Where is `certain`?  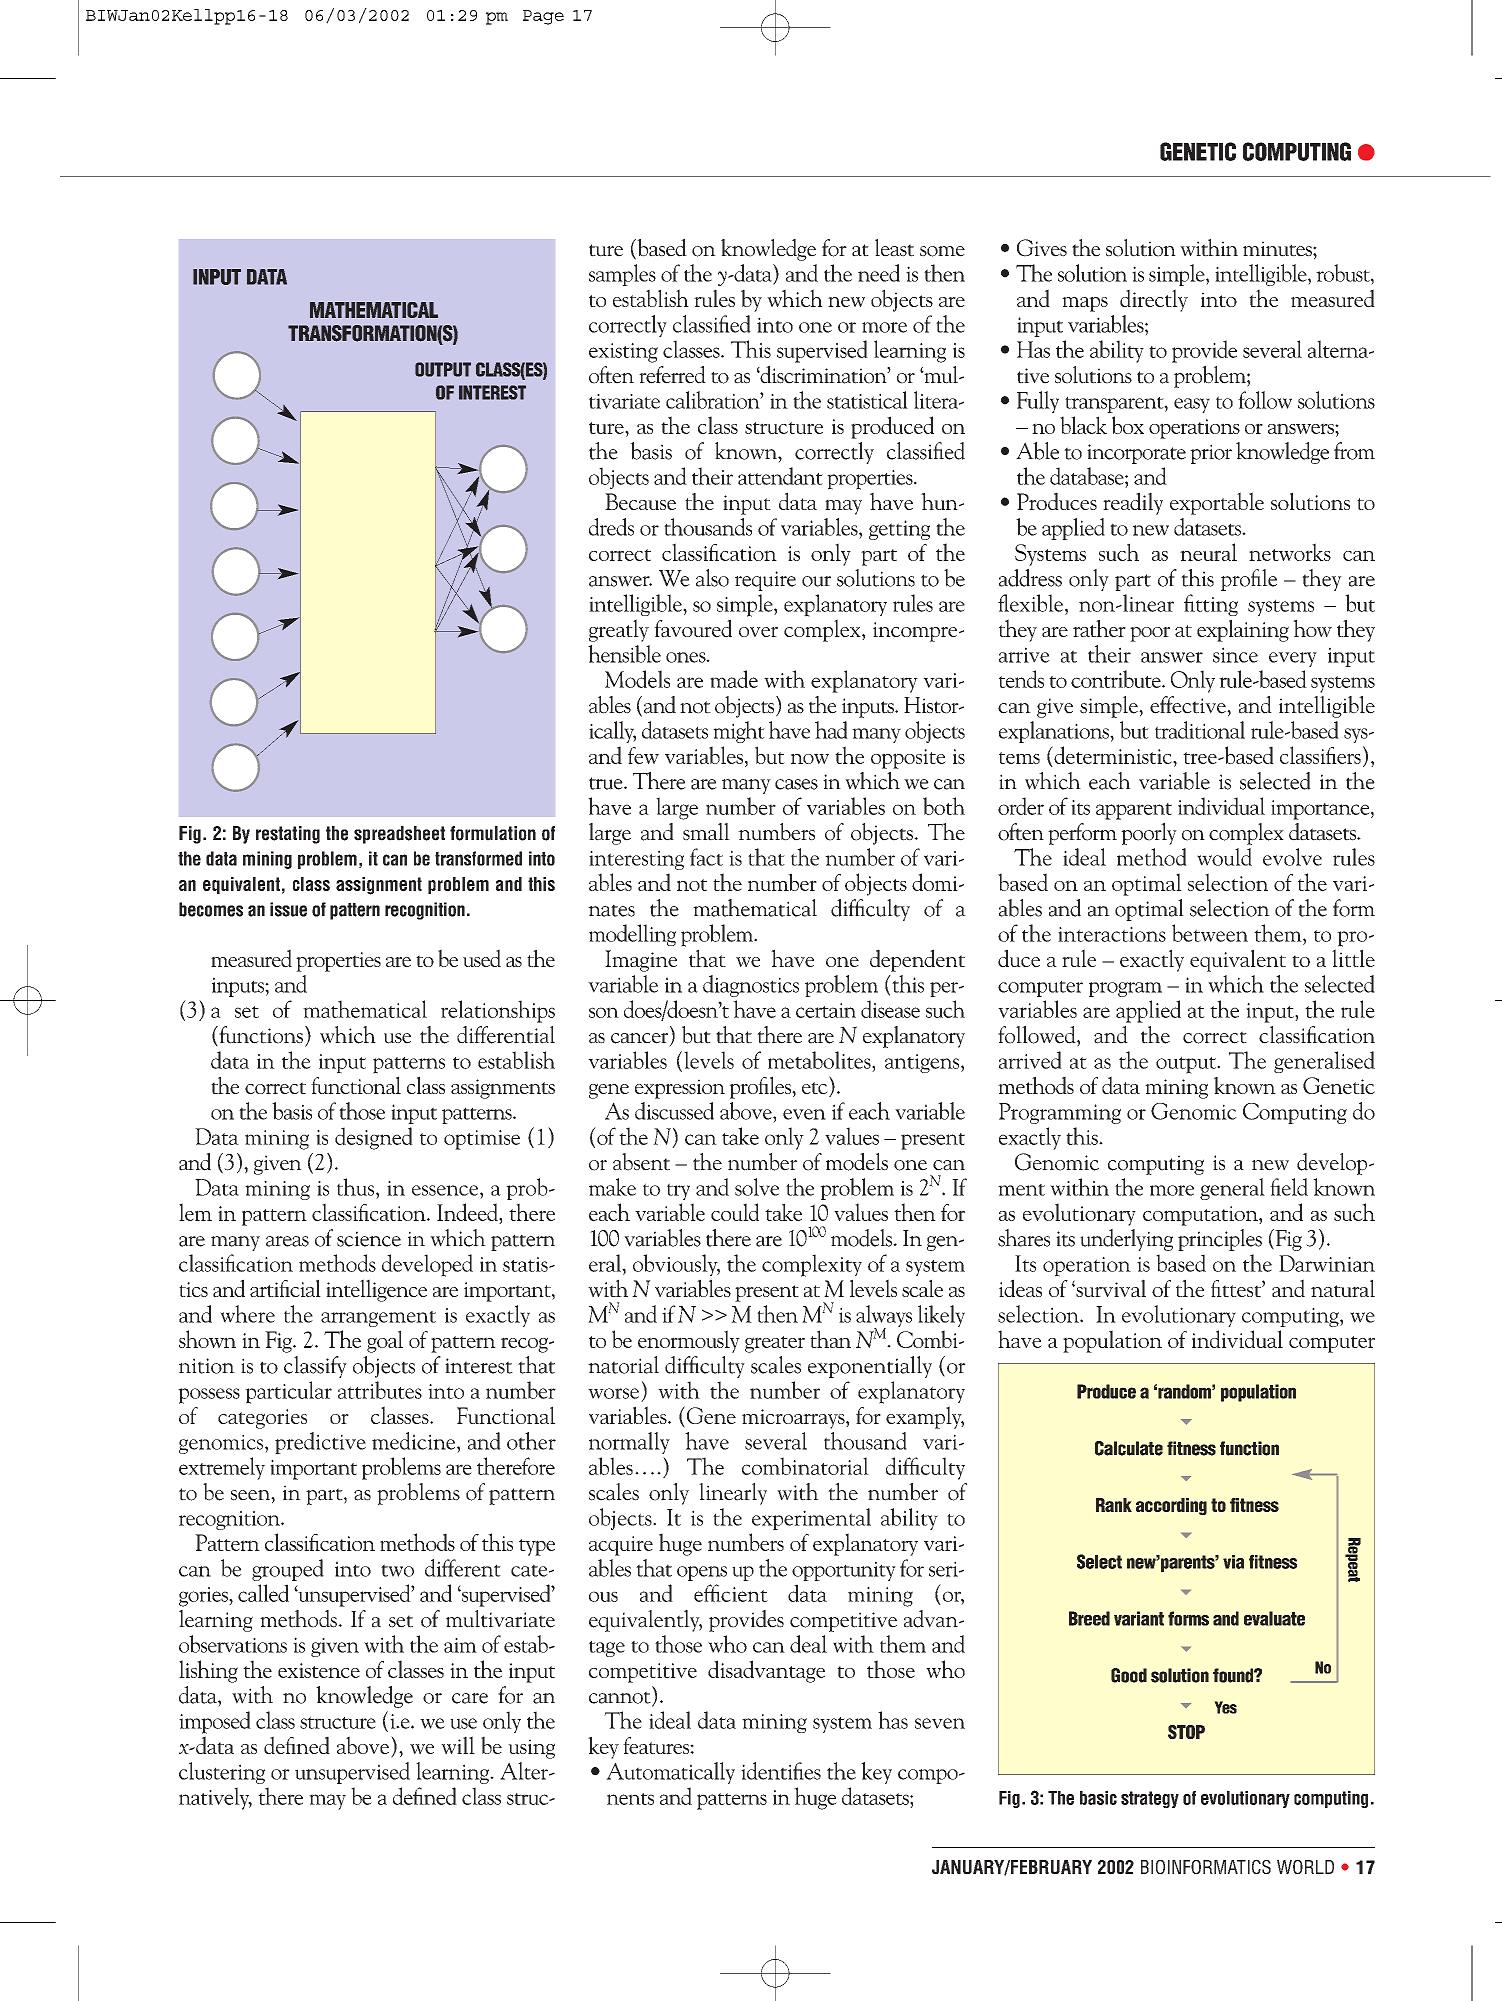
certain is located at coordinates (826, 1010).
